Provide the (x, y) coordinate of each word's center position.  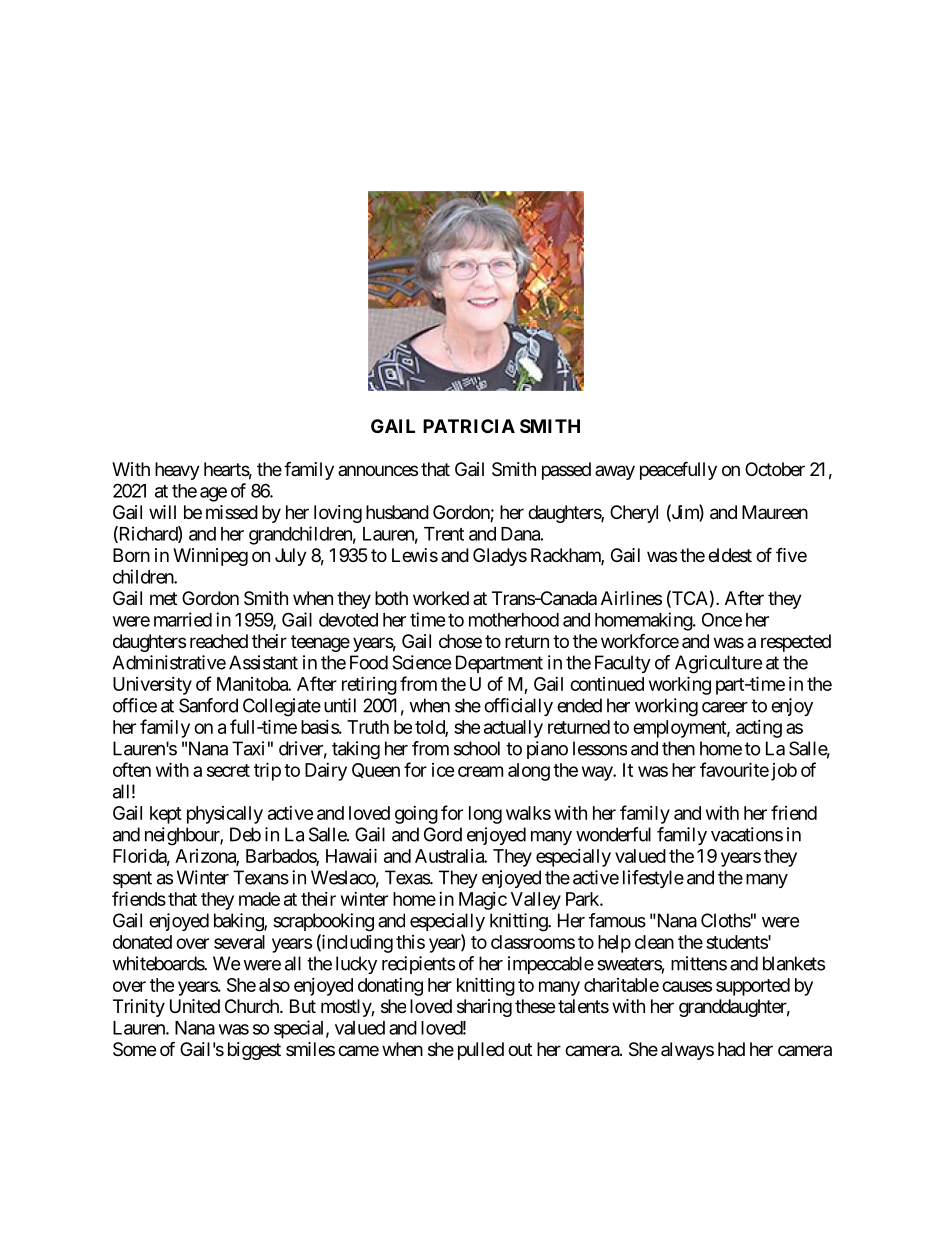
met (163, 598)
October (775, 469)
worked (441, 598)
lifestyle (653, 879)
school (477, 748)
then (678, 748)
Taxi (248, 748)
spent (132, 879)
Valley (536, 901)
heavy (177, 471)
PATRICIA (469, 426)
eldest (730, 555)
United (195, 1006)
